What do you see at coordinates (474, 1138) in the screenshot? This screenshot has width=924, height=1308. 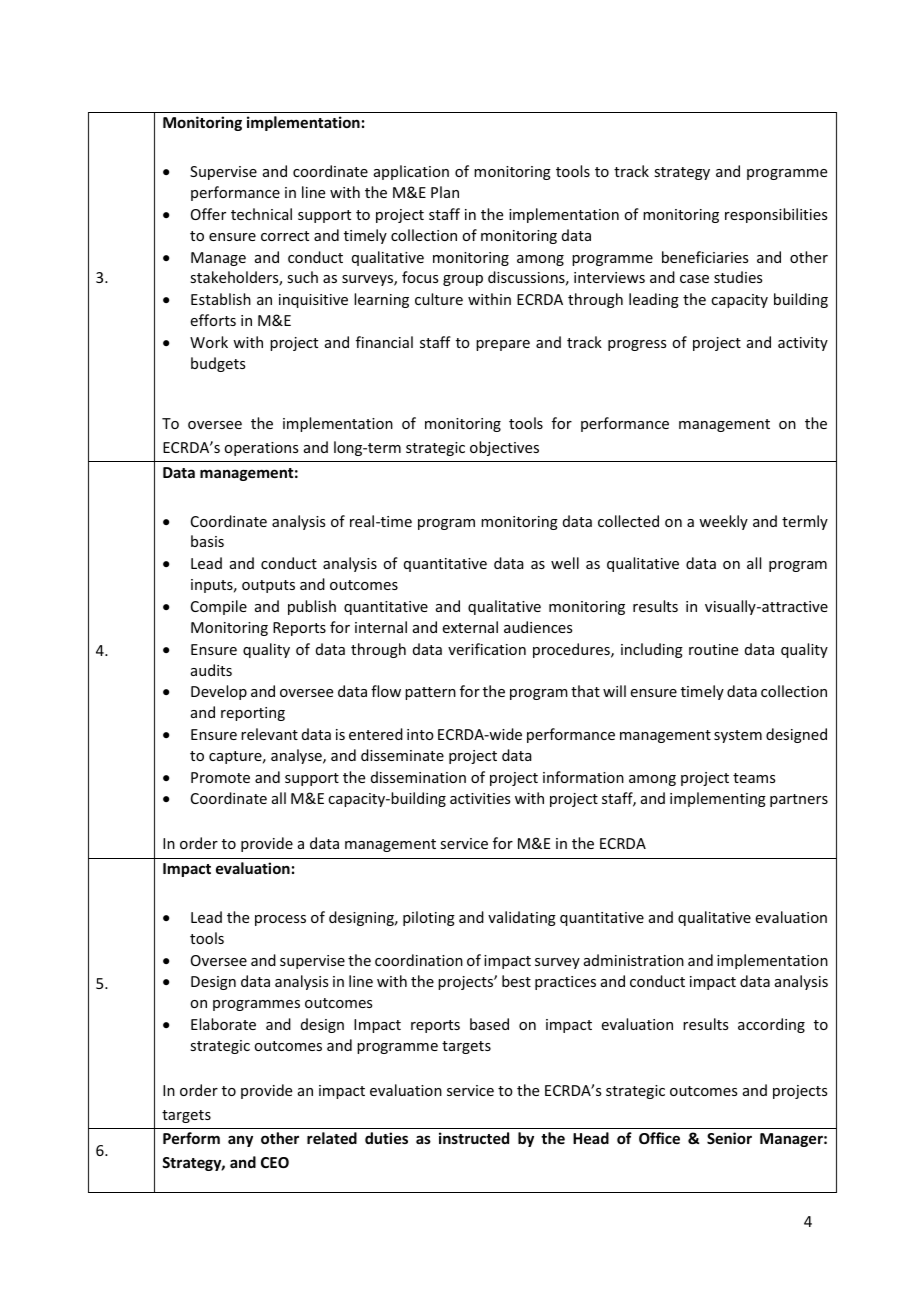 I see `instructed` at bounding box center [474, 1138].
